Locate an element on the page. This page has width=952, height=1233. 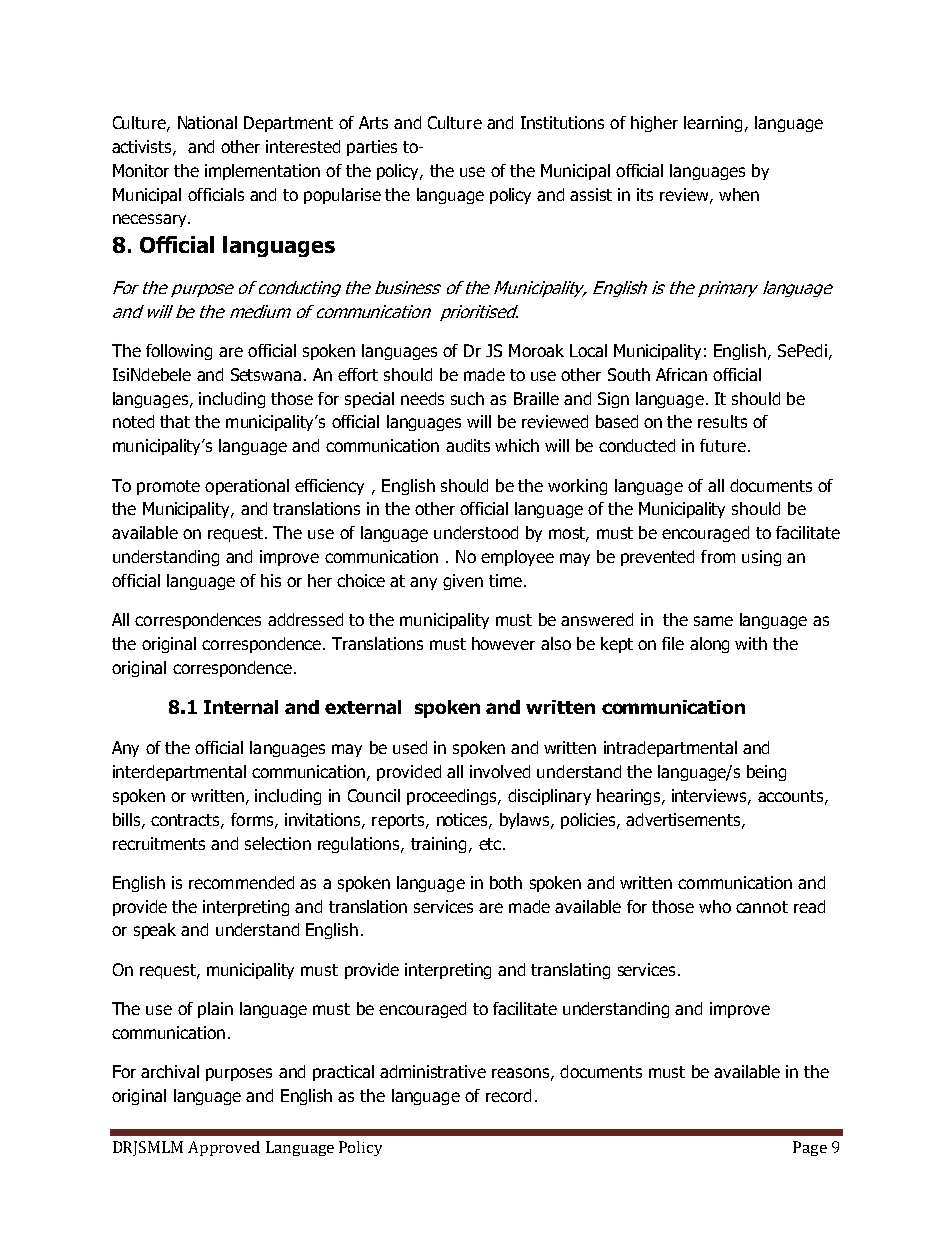
learning is located at coordinates (713, 124).
